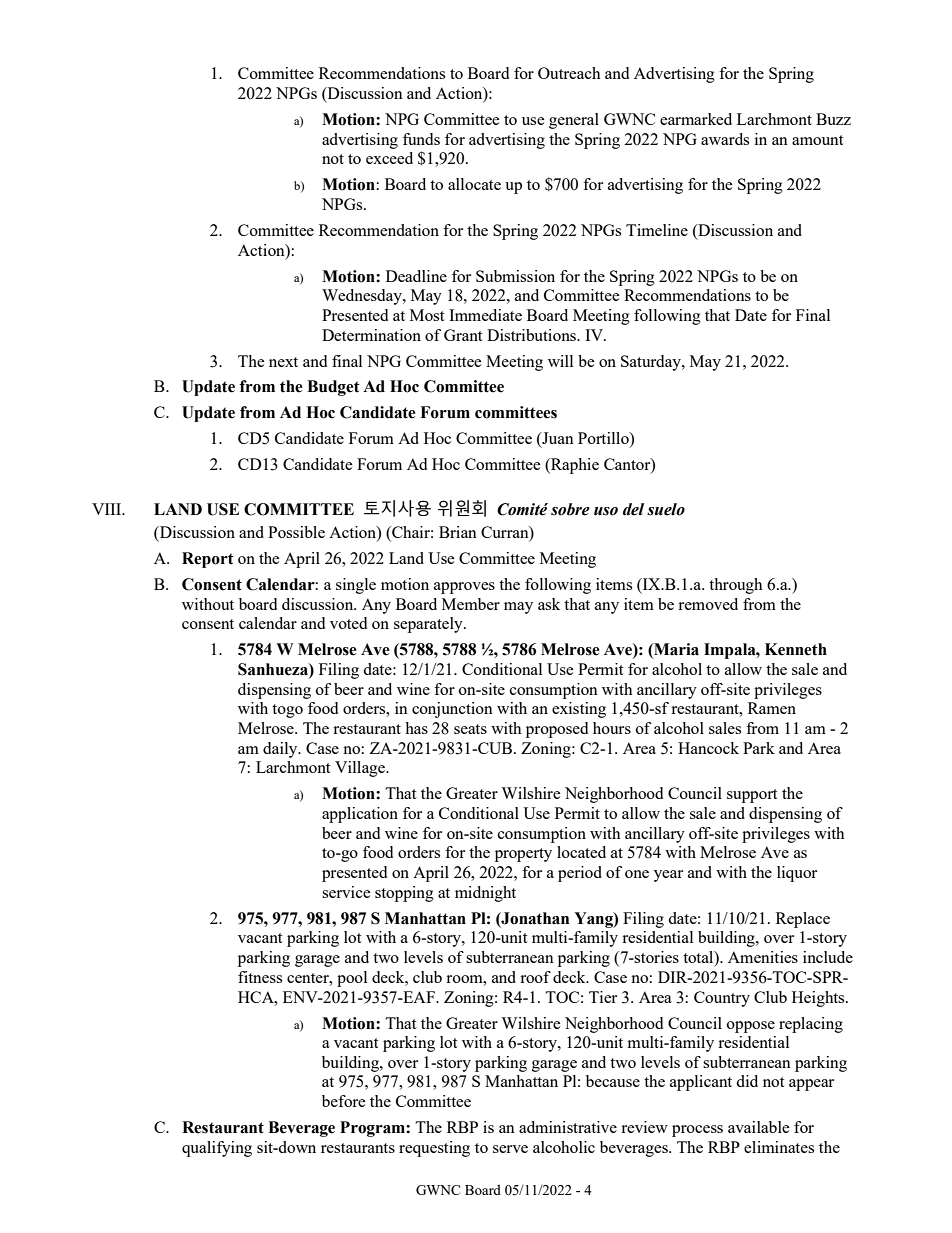 The width and height of the screenshot is (952, 1233). I want to click on requesting, so click(434, 1149).
